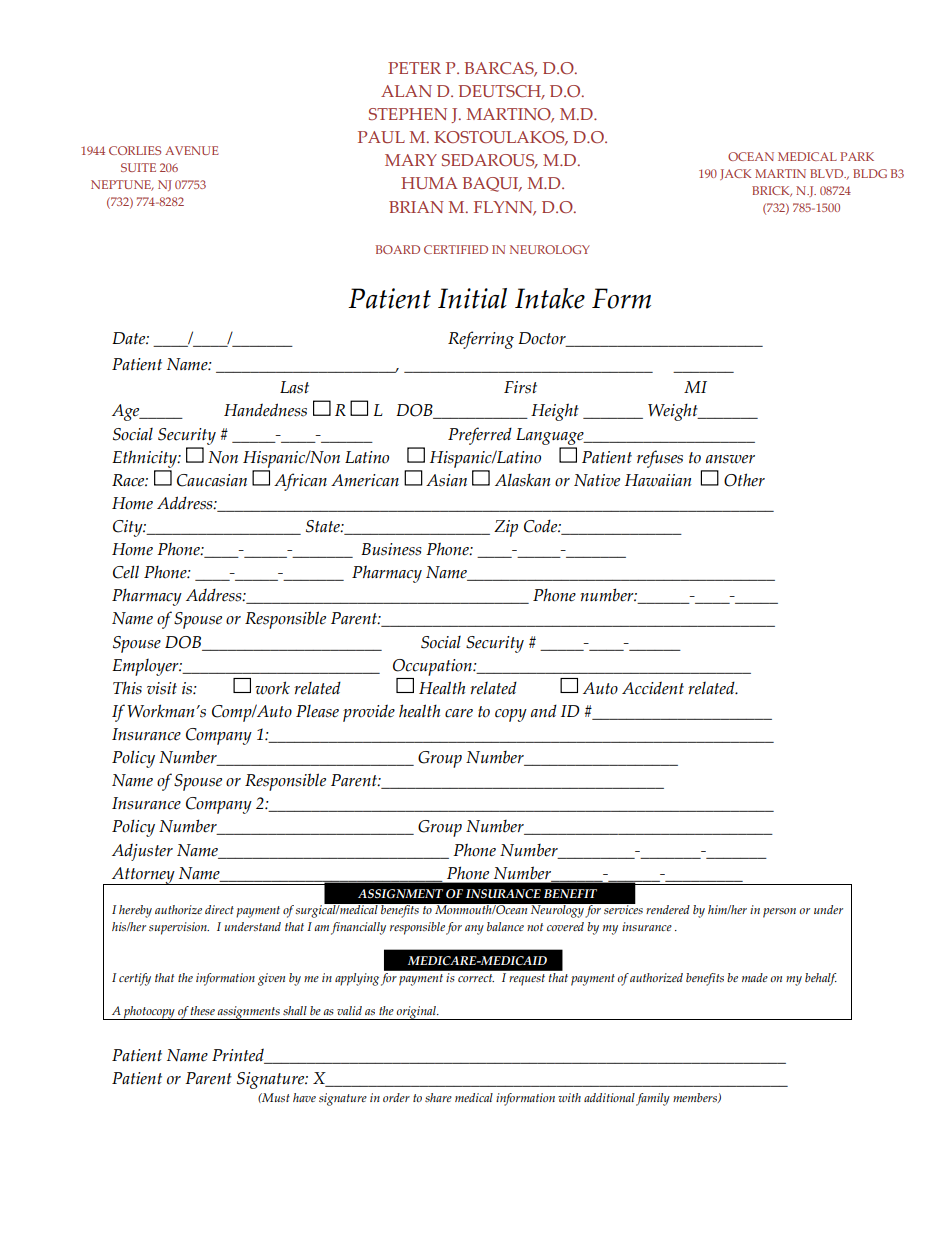  Describe the element at coordinates (535, 927) in the screenshot. I see `not` at that location.
